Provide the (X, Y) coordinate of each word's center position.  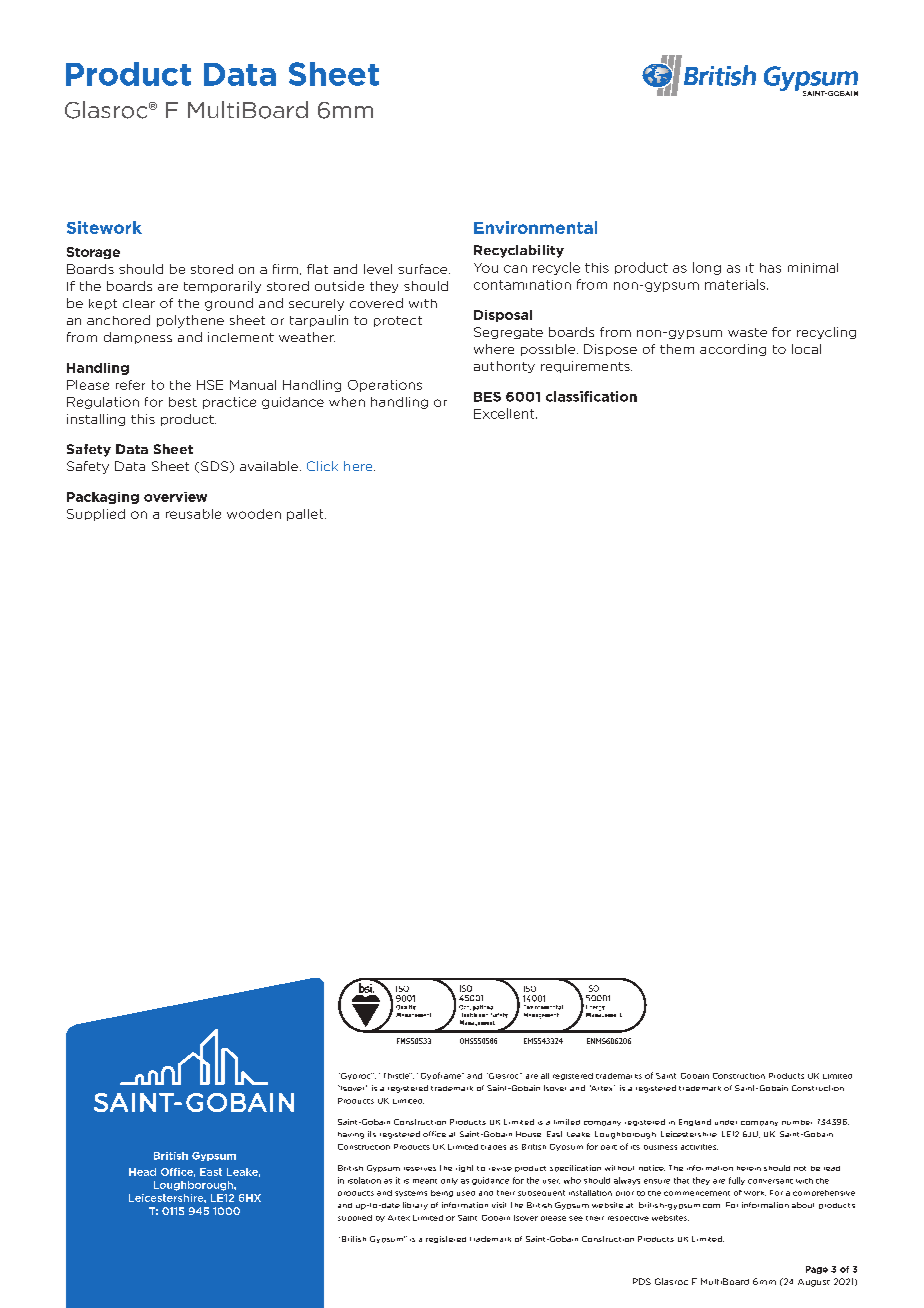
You (486, 268)
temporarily (222, 287)
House (528, 1134)
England (695, 1122)
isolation (364, 1180)
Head (142, 1172)
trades (493, 1147)
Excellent (505, 413)
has (770, 268)
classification (591, 396)
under (726, 1122)
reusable (193, 514)
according (733, 350)
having (351, 1135)
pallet (306, 515)
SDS (216, 467)
